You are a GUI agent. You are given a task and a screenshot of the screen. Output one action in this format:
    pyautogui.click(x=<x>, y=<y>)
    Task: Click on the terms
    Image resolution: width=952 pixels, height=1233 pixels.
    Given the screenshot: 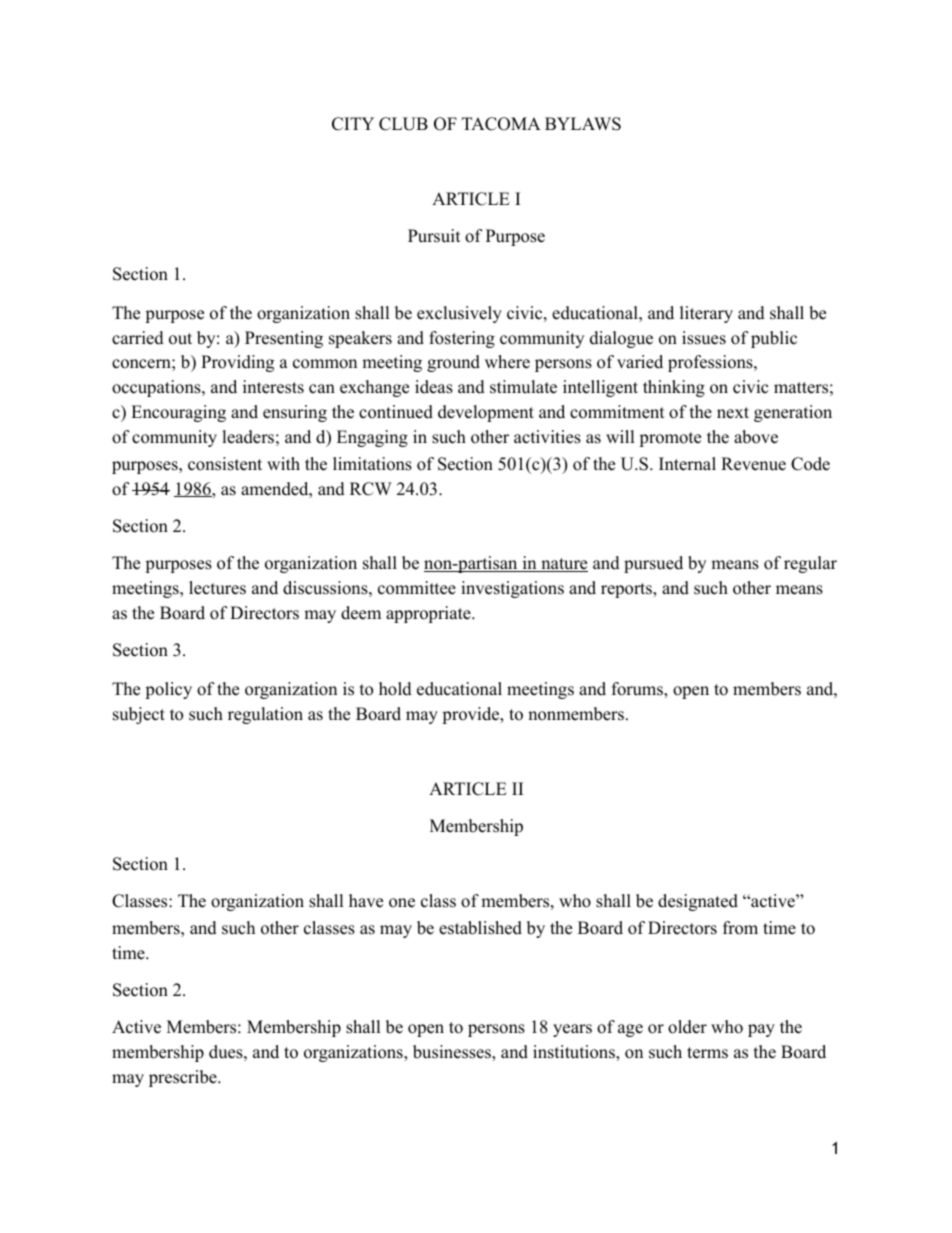 What is the action you would take?
    pyautogui.click(x=707, y=1053)
